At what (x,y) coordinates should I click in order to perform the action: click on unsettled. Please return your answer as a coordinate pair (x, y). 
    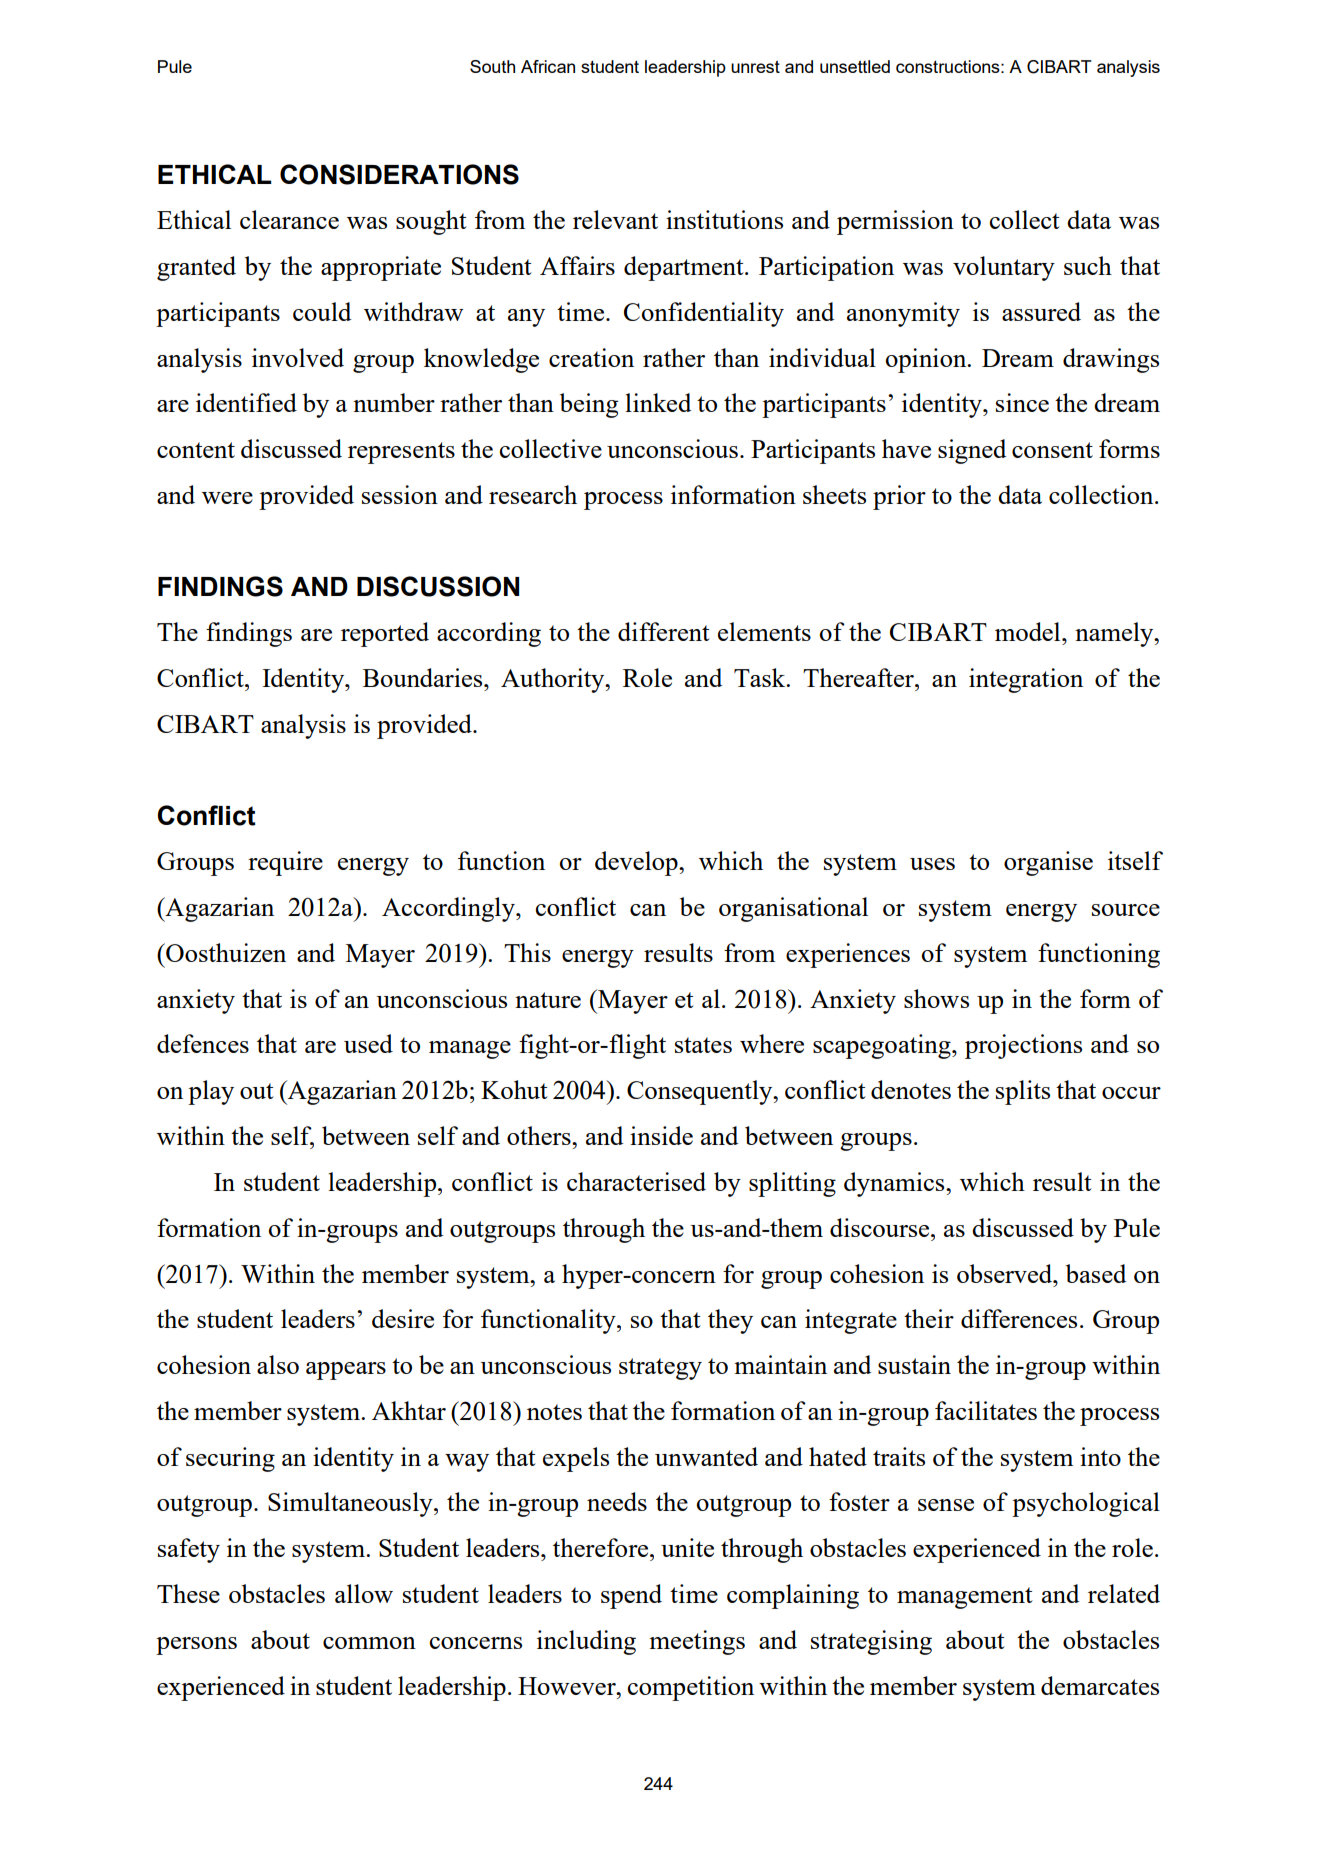
    Looking at the image, I should click on (855, 66).
